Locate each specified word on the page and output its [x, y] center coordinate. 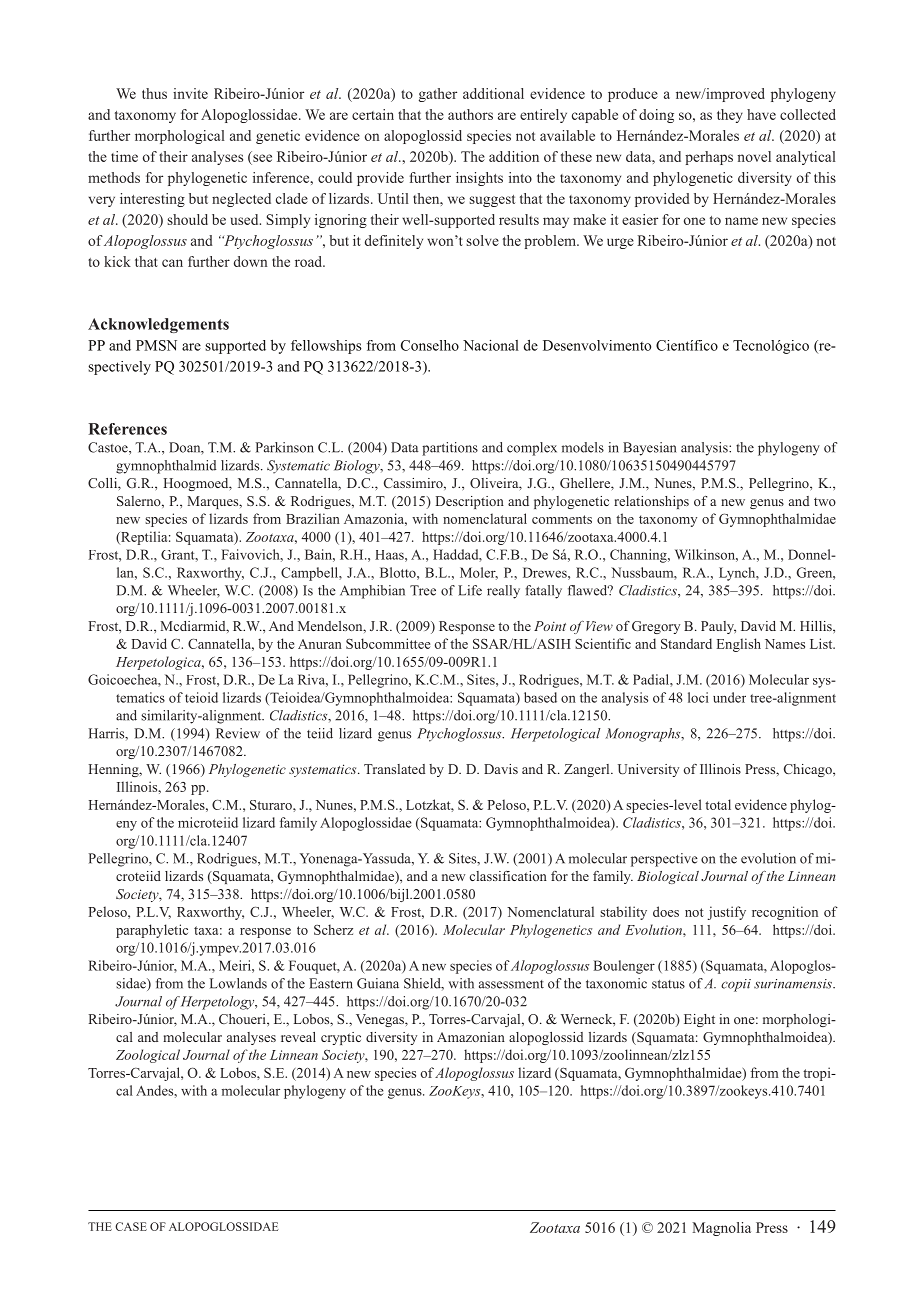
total [718, 804]
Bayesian [649, 449]
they [730, 116]
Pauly [718, 627]
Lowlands [238, 983]
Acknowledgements [158, 325]
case [131, 1226]
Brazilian [313, 518]
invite [190, 93]
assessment [511, 984]
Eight [699, 1020]
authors [470, 114]
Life [470, 590]
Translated [394, 769]
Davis [501, 769]
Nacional [491, 345]
